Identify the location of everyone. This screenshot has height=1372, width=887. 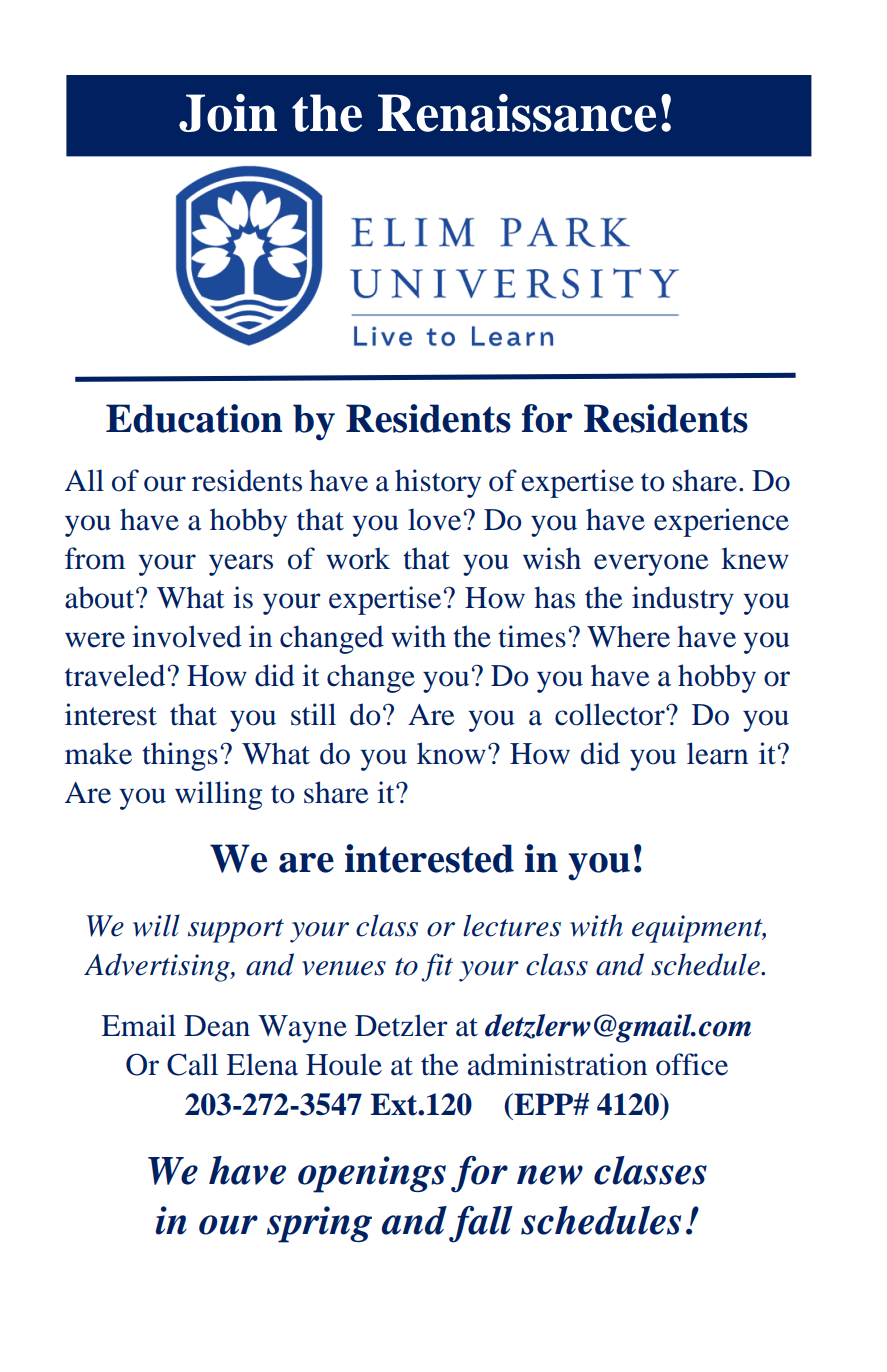
(651, 565).
